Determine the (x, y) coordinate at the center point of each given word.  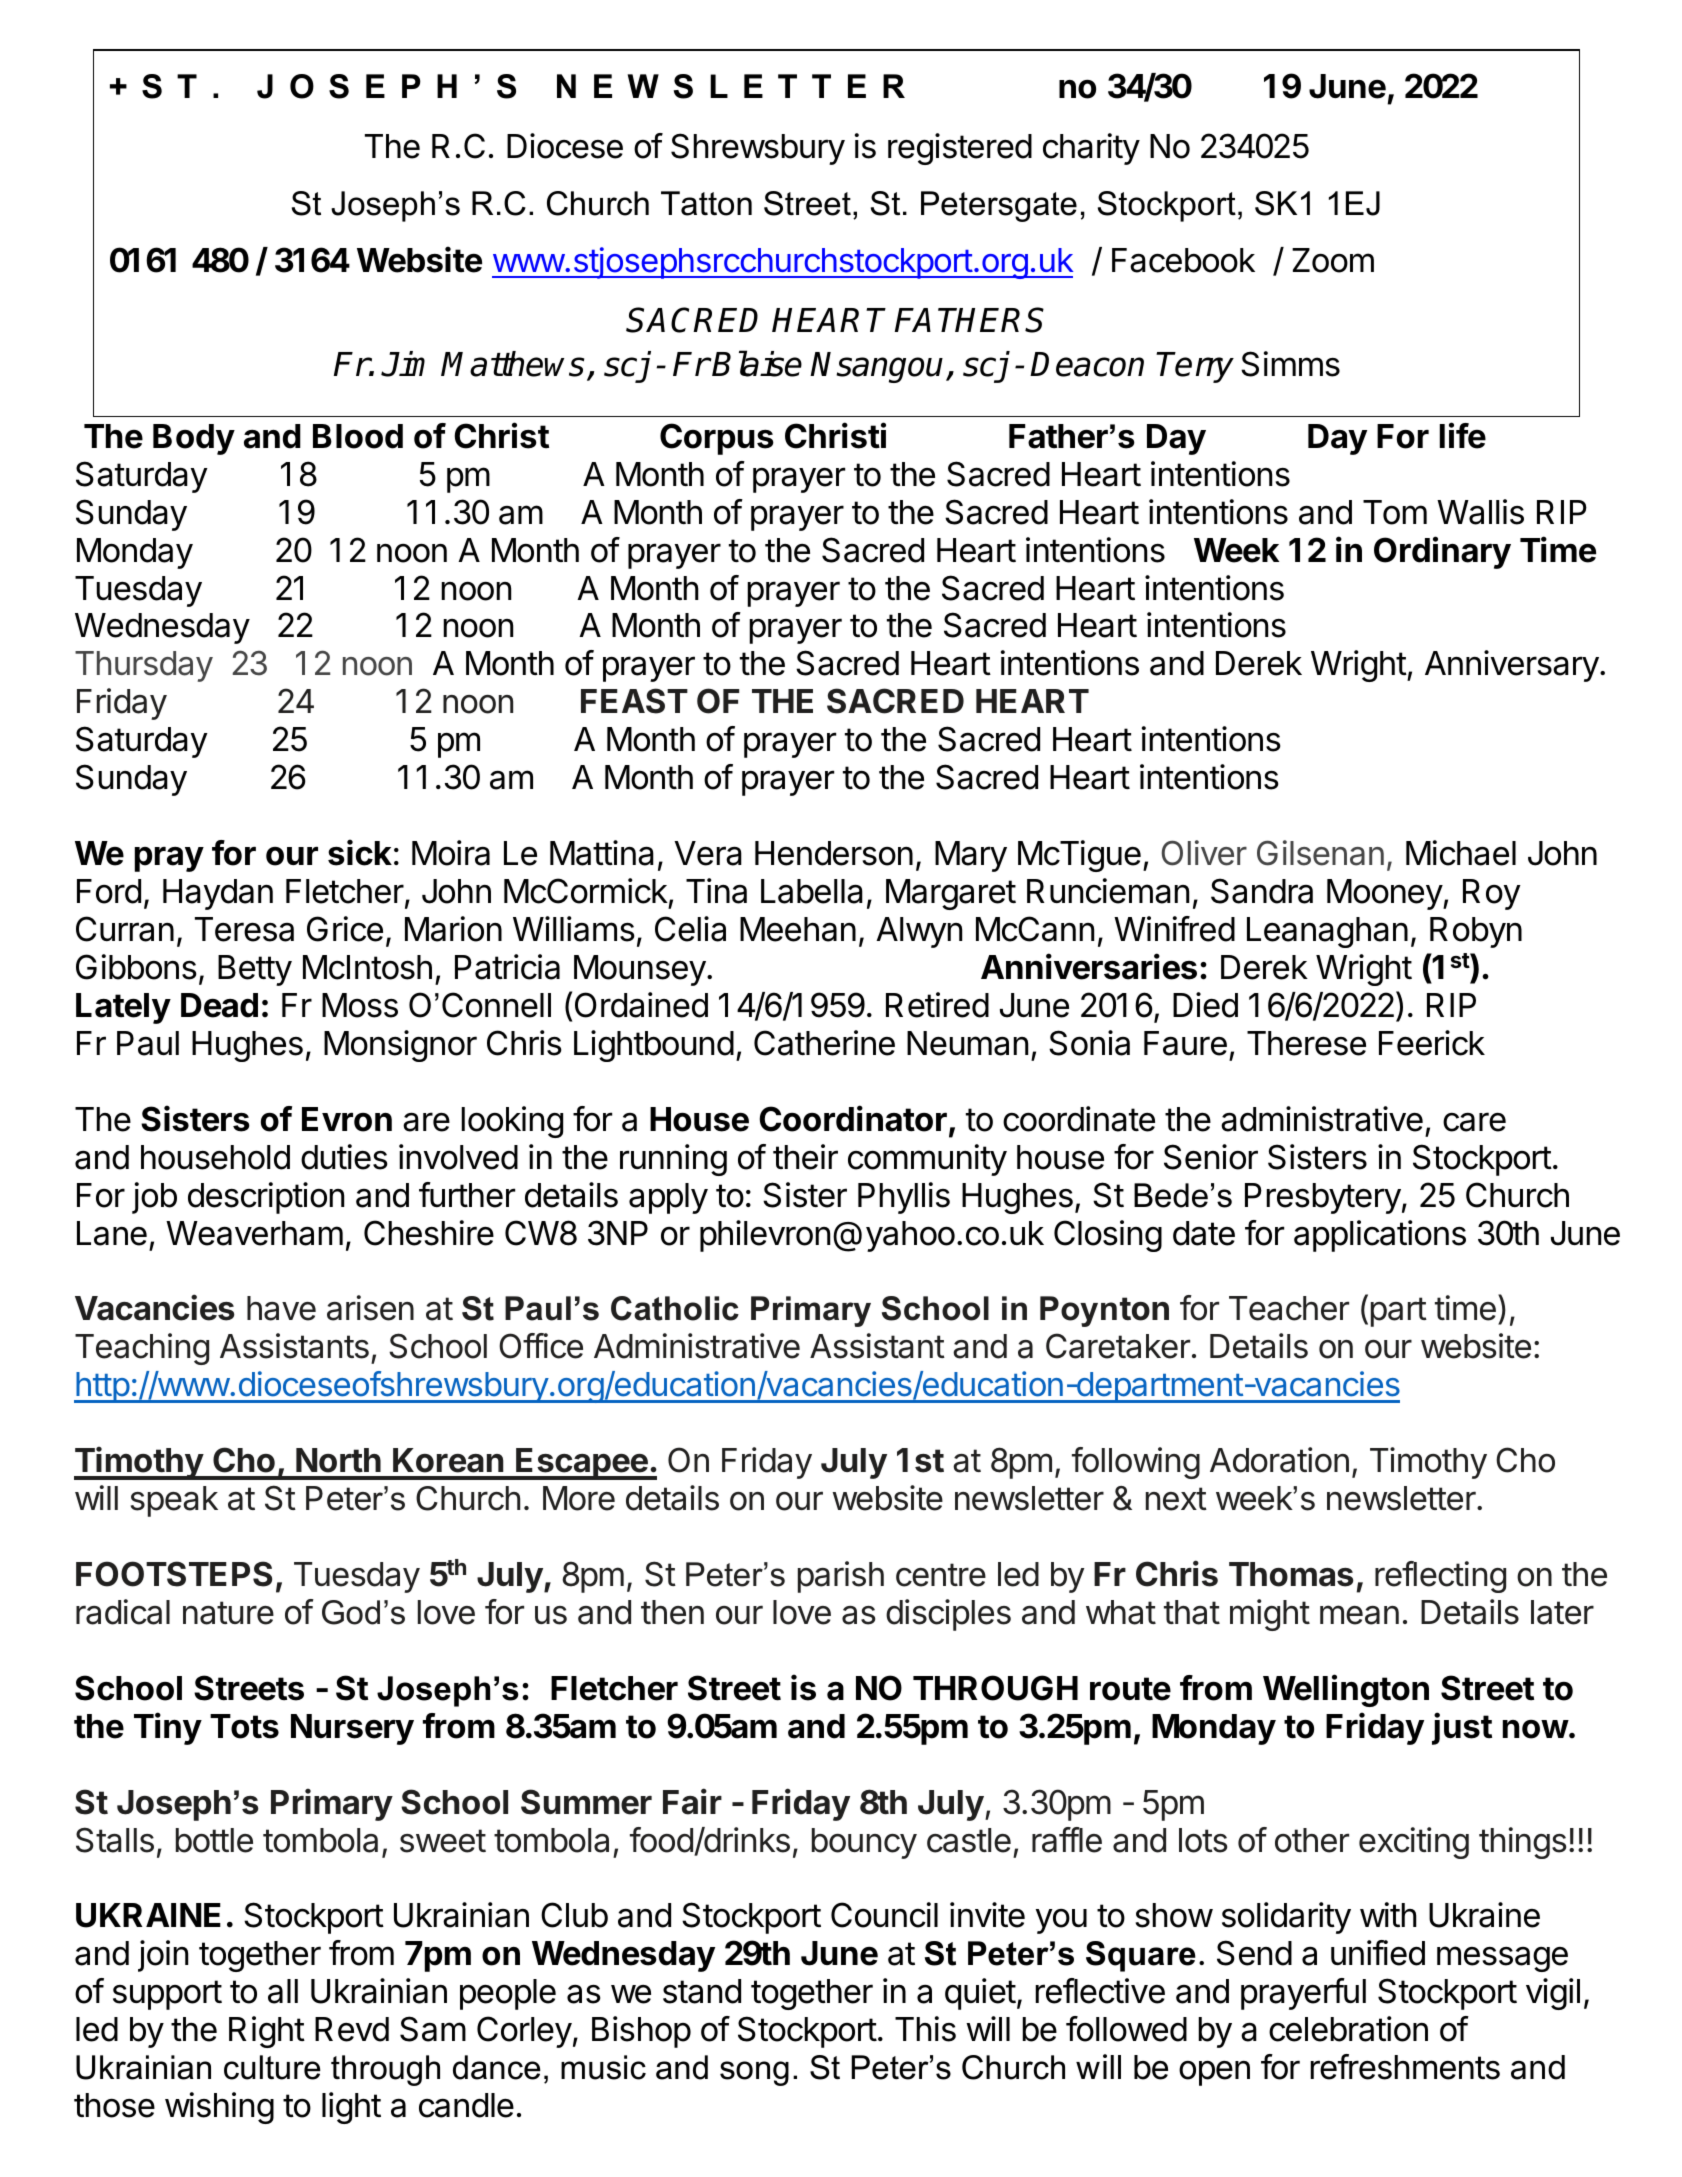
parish (841, 1577)
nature (228, 1613)
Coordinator (853, 1118)
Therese (1306, 1043)
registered (960, 149)
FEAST (634, 701)
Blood (358, 436)
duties (344, 1157)
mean (1359, 1615)
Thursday (144, 666)
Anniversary (1512, 666)
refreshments (1405, 2067)
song (754, 2073)
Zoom (1333, 260)
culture (272, 2067)
